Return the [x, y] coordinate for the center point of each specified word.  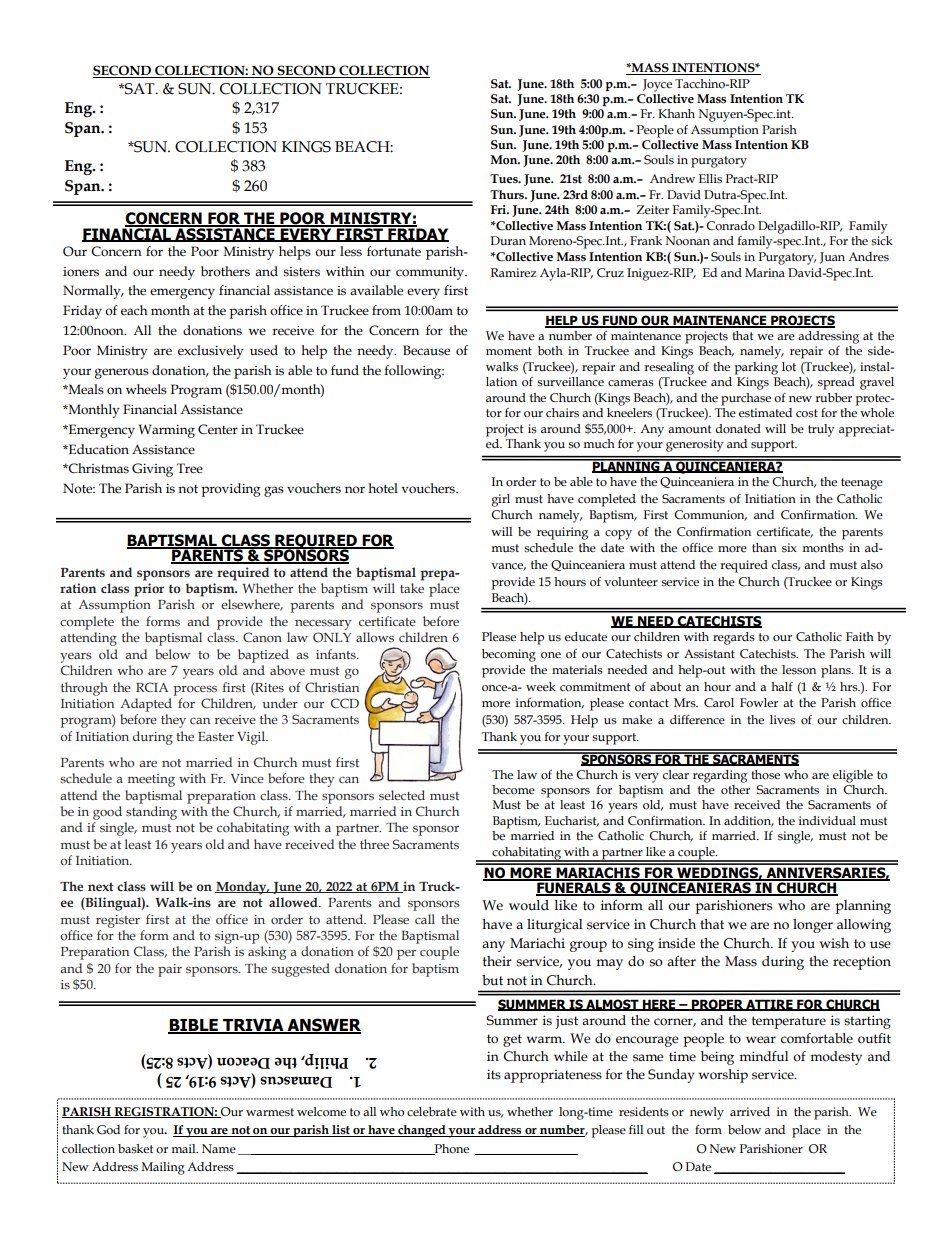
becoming [509, 655]
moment [509, 351]
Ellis [710, 179]
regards [734, 638]
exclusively [211, 352]
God [108, 1130]
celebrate [432, 1112]
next [101, 886]
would [529, 905]
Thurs [508, 194]
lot [789, 367]
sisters [301, 272]
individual [827, 820]
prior [149, 590]
